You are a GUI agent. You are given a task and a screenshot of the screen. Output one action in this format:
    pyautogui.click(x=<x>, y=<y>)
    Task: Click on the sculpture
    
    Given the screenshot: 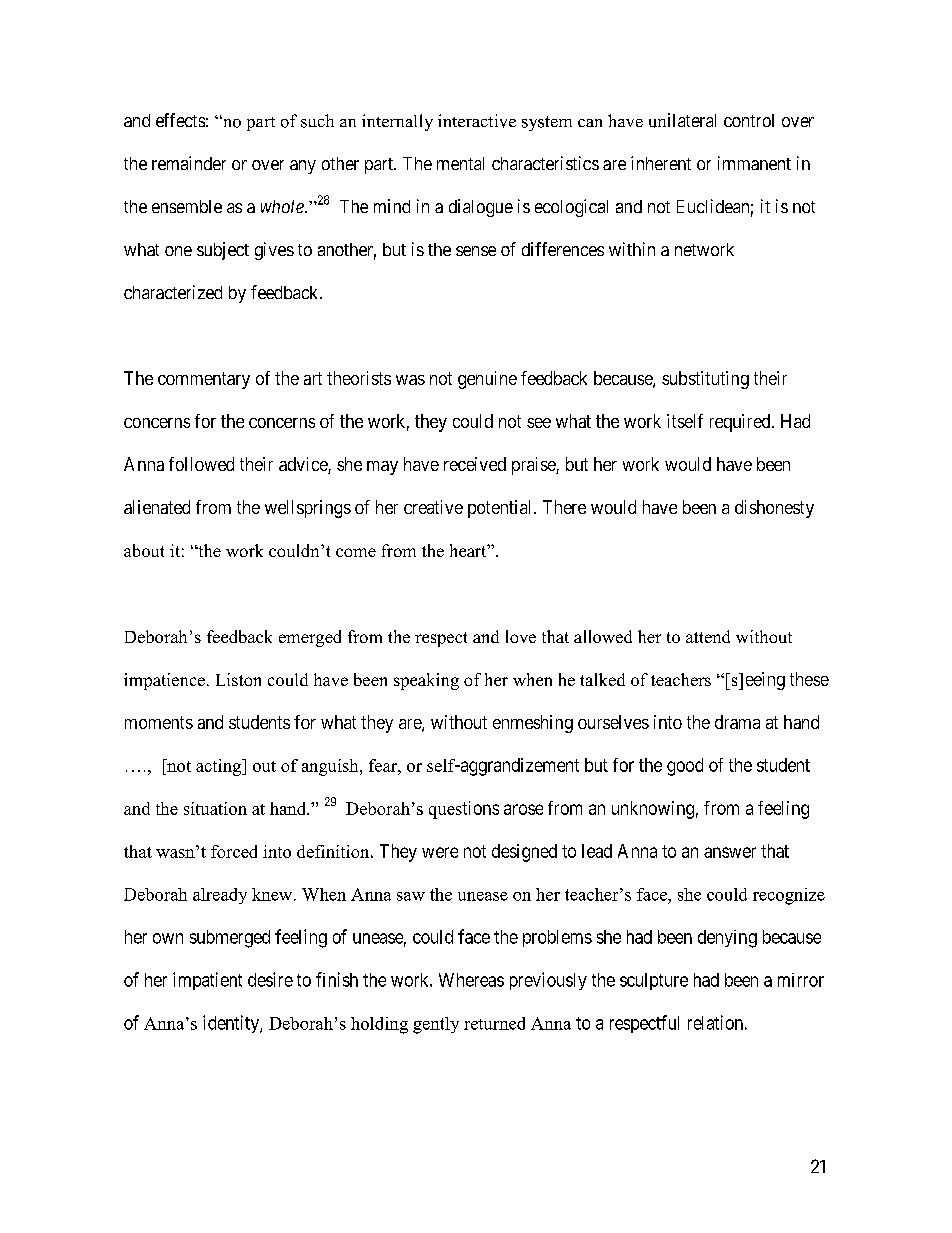 What is the action you would take?
    pyautogui.click(x=654, y=981)
